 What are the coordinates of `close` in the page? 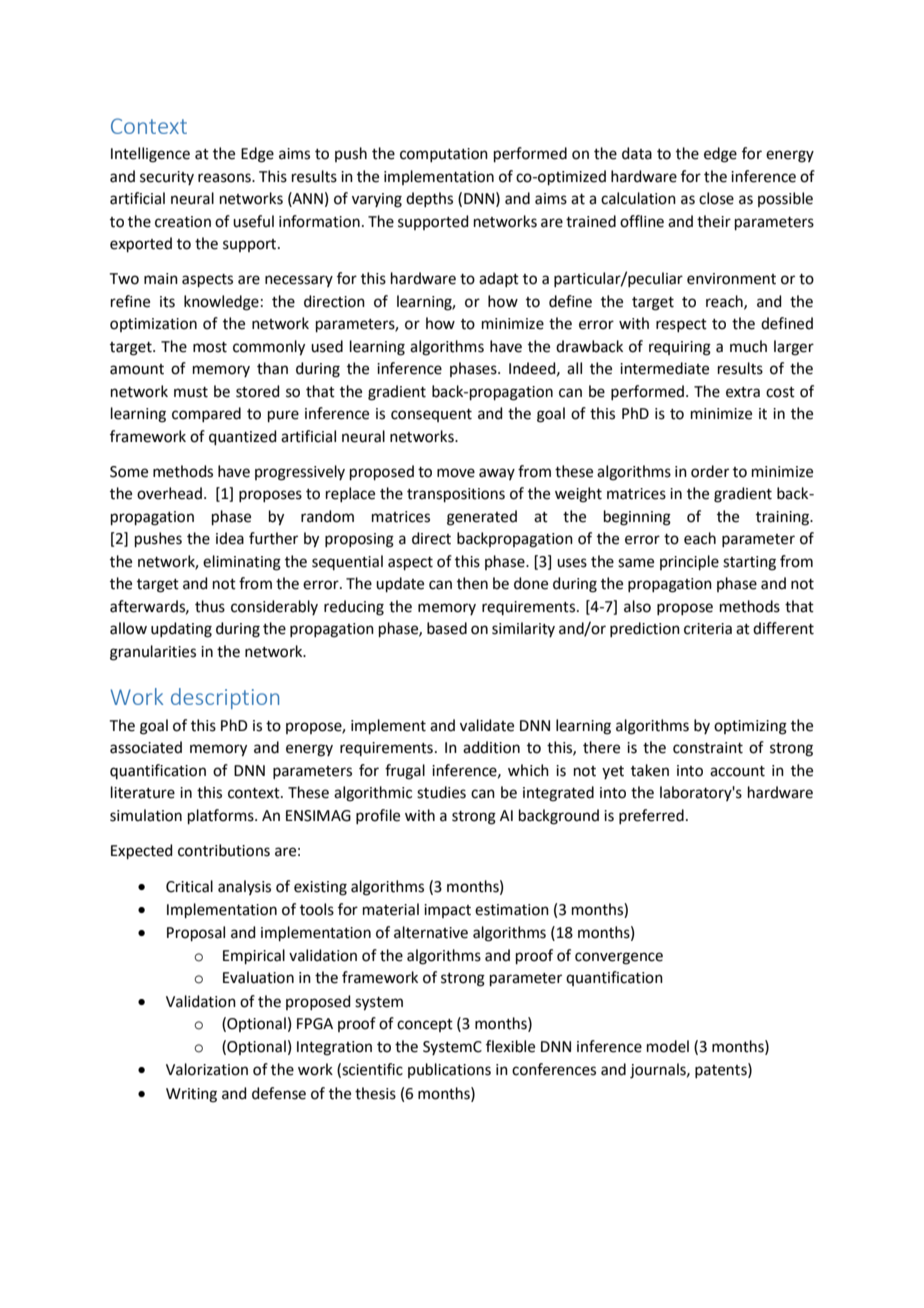 It's located at (716, 198).
